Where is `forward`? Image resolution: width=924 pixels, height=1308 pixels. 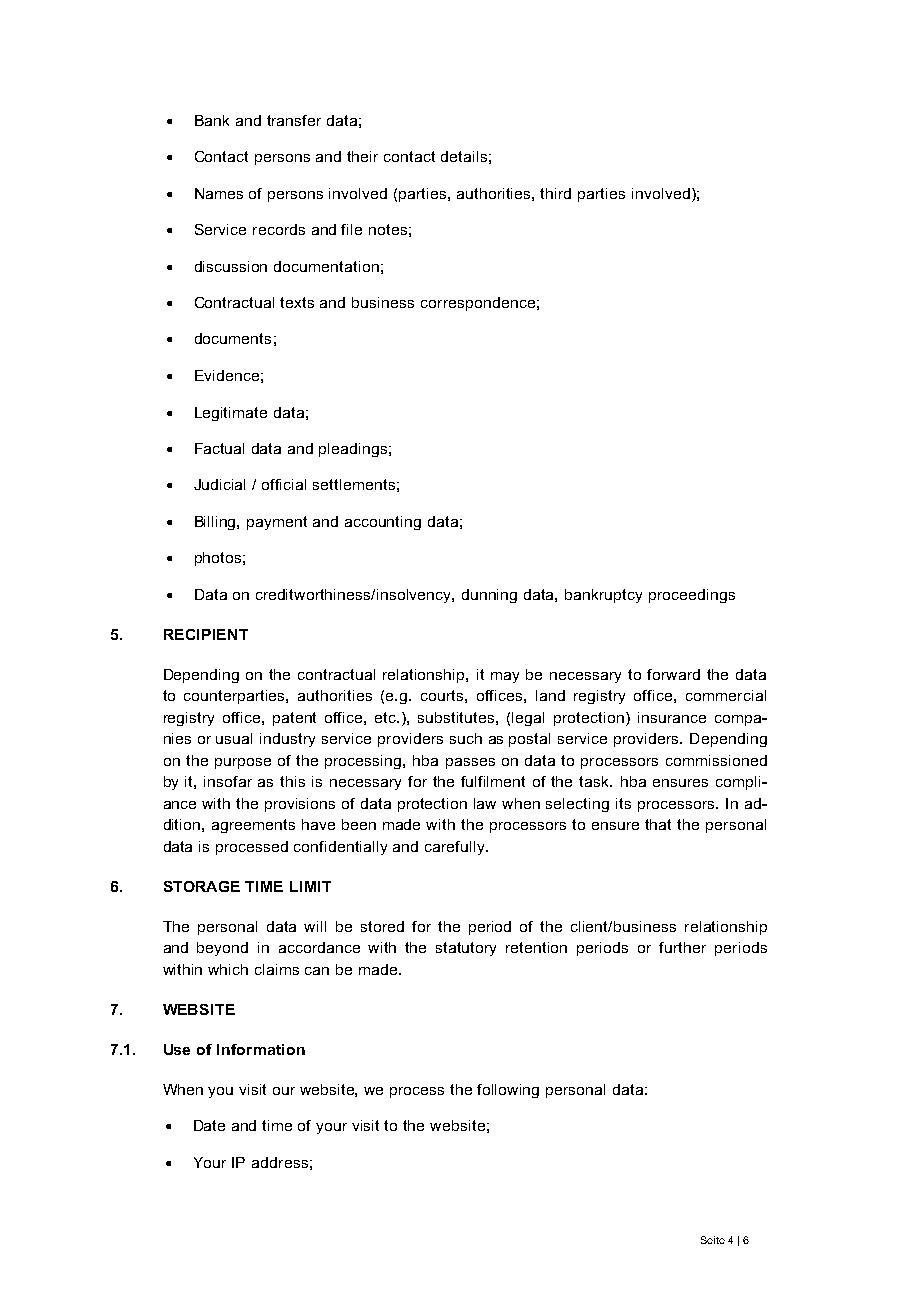
forward is located at coordinates (673, 674).
